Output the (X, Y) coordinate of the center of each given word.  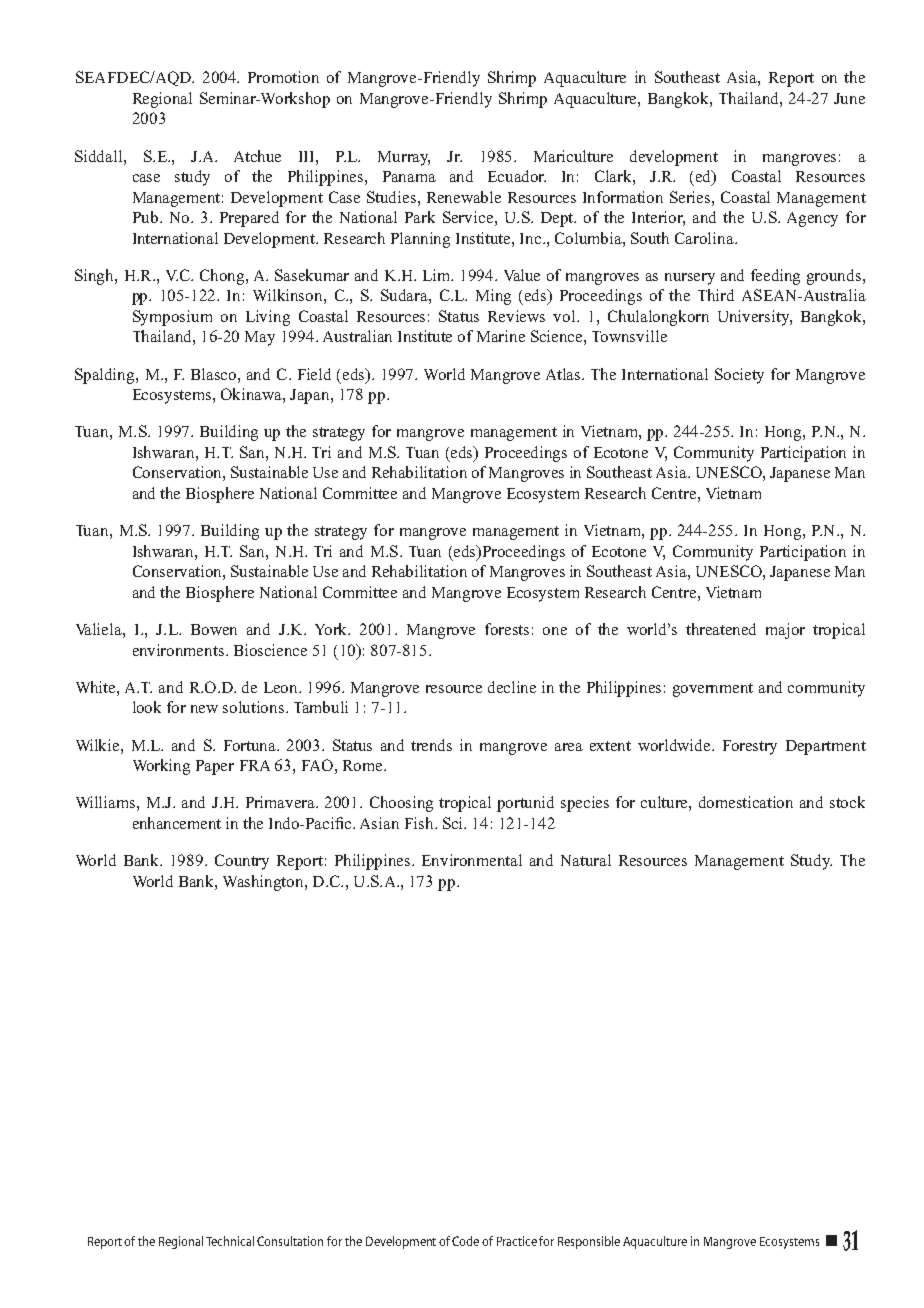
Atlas (565, 374)
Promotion (283, 77)
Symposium (172, 318)
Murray (404, 158)
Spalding (106, 376)
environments (180, 650)
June (849, 98)
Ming (493, 297)
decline (512, 687)
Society (739, 376)
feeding (775, 277)
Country (242, 862)
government (713, 690)
